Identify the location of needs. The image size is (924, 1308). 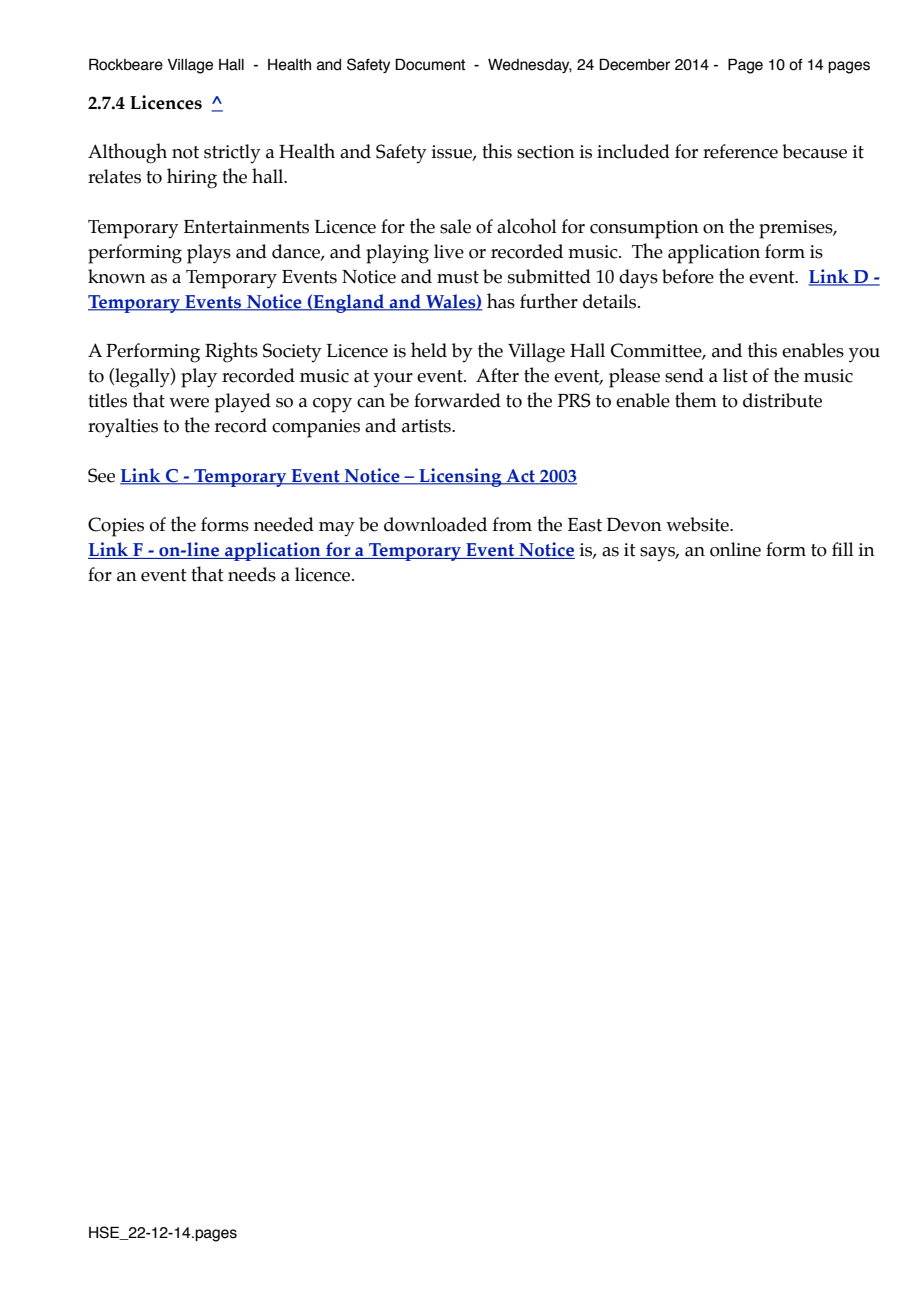
(252, 574).
